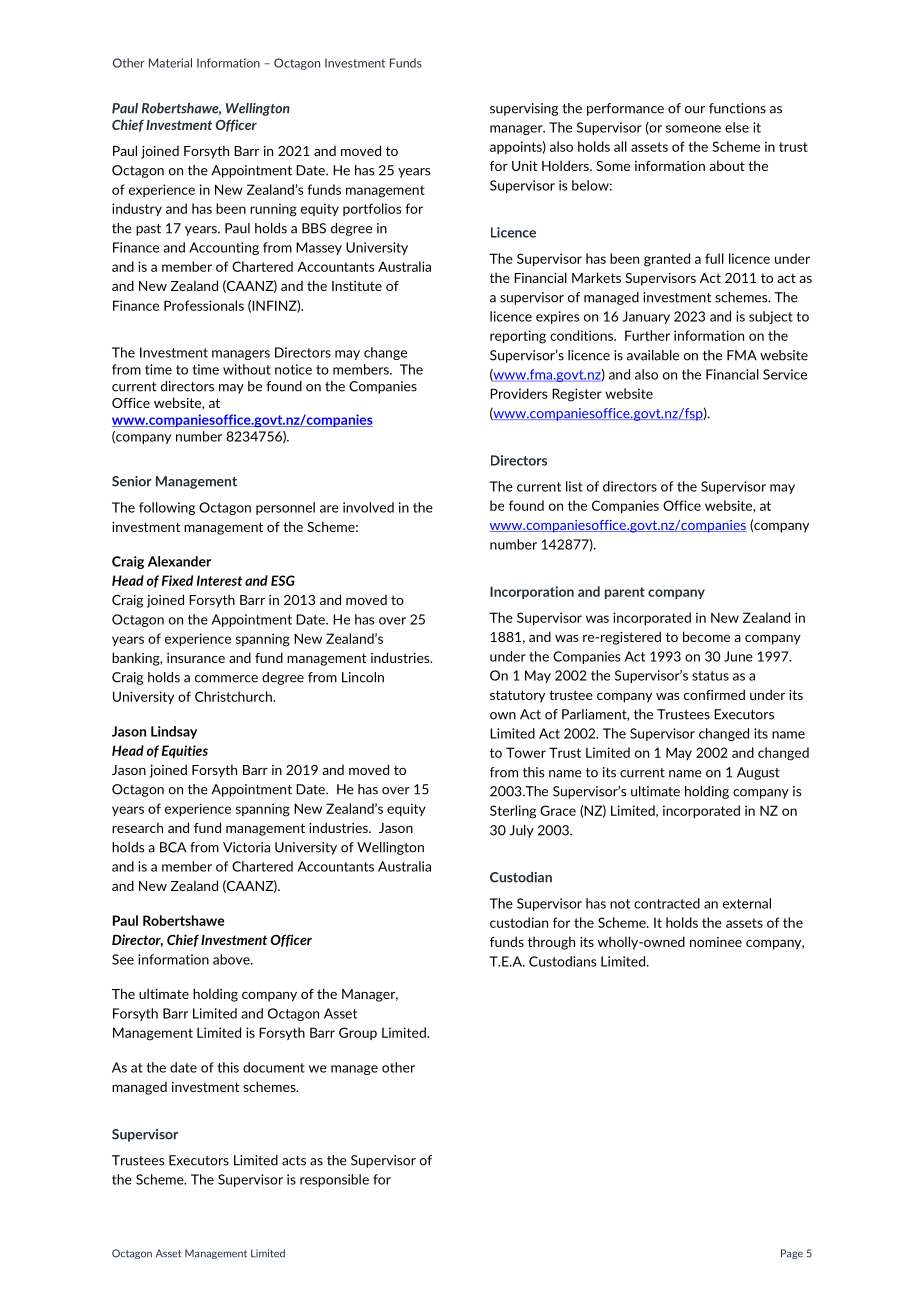  What do you see at coordinates (334, 1180) in the image?
I see `responsible` at bounding box center [334, 1180].
